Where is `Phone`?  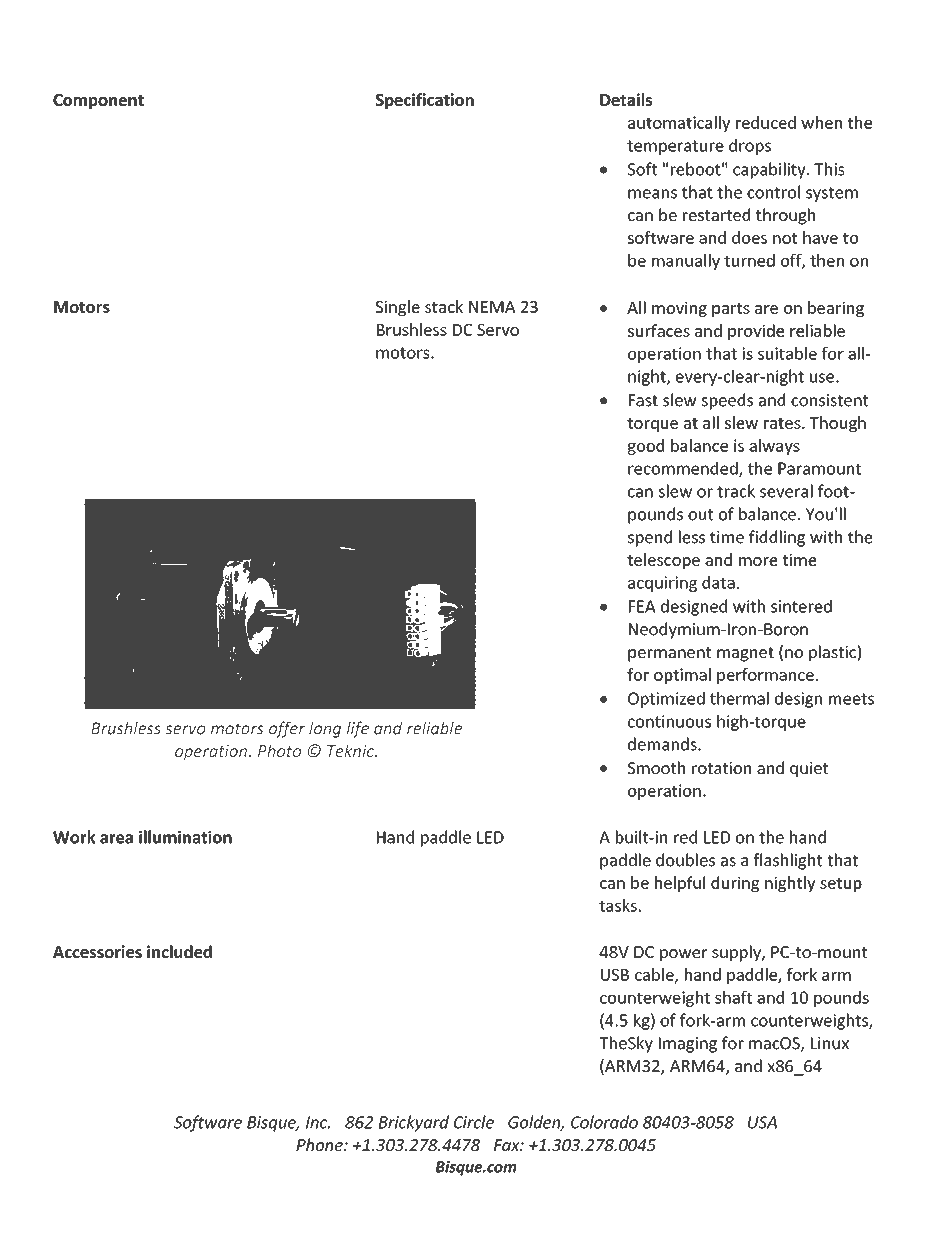 Phone is located at coordinates (320, 1144).
